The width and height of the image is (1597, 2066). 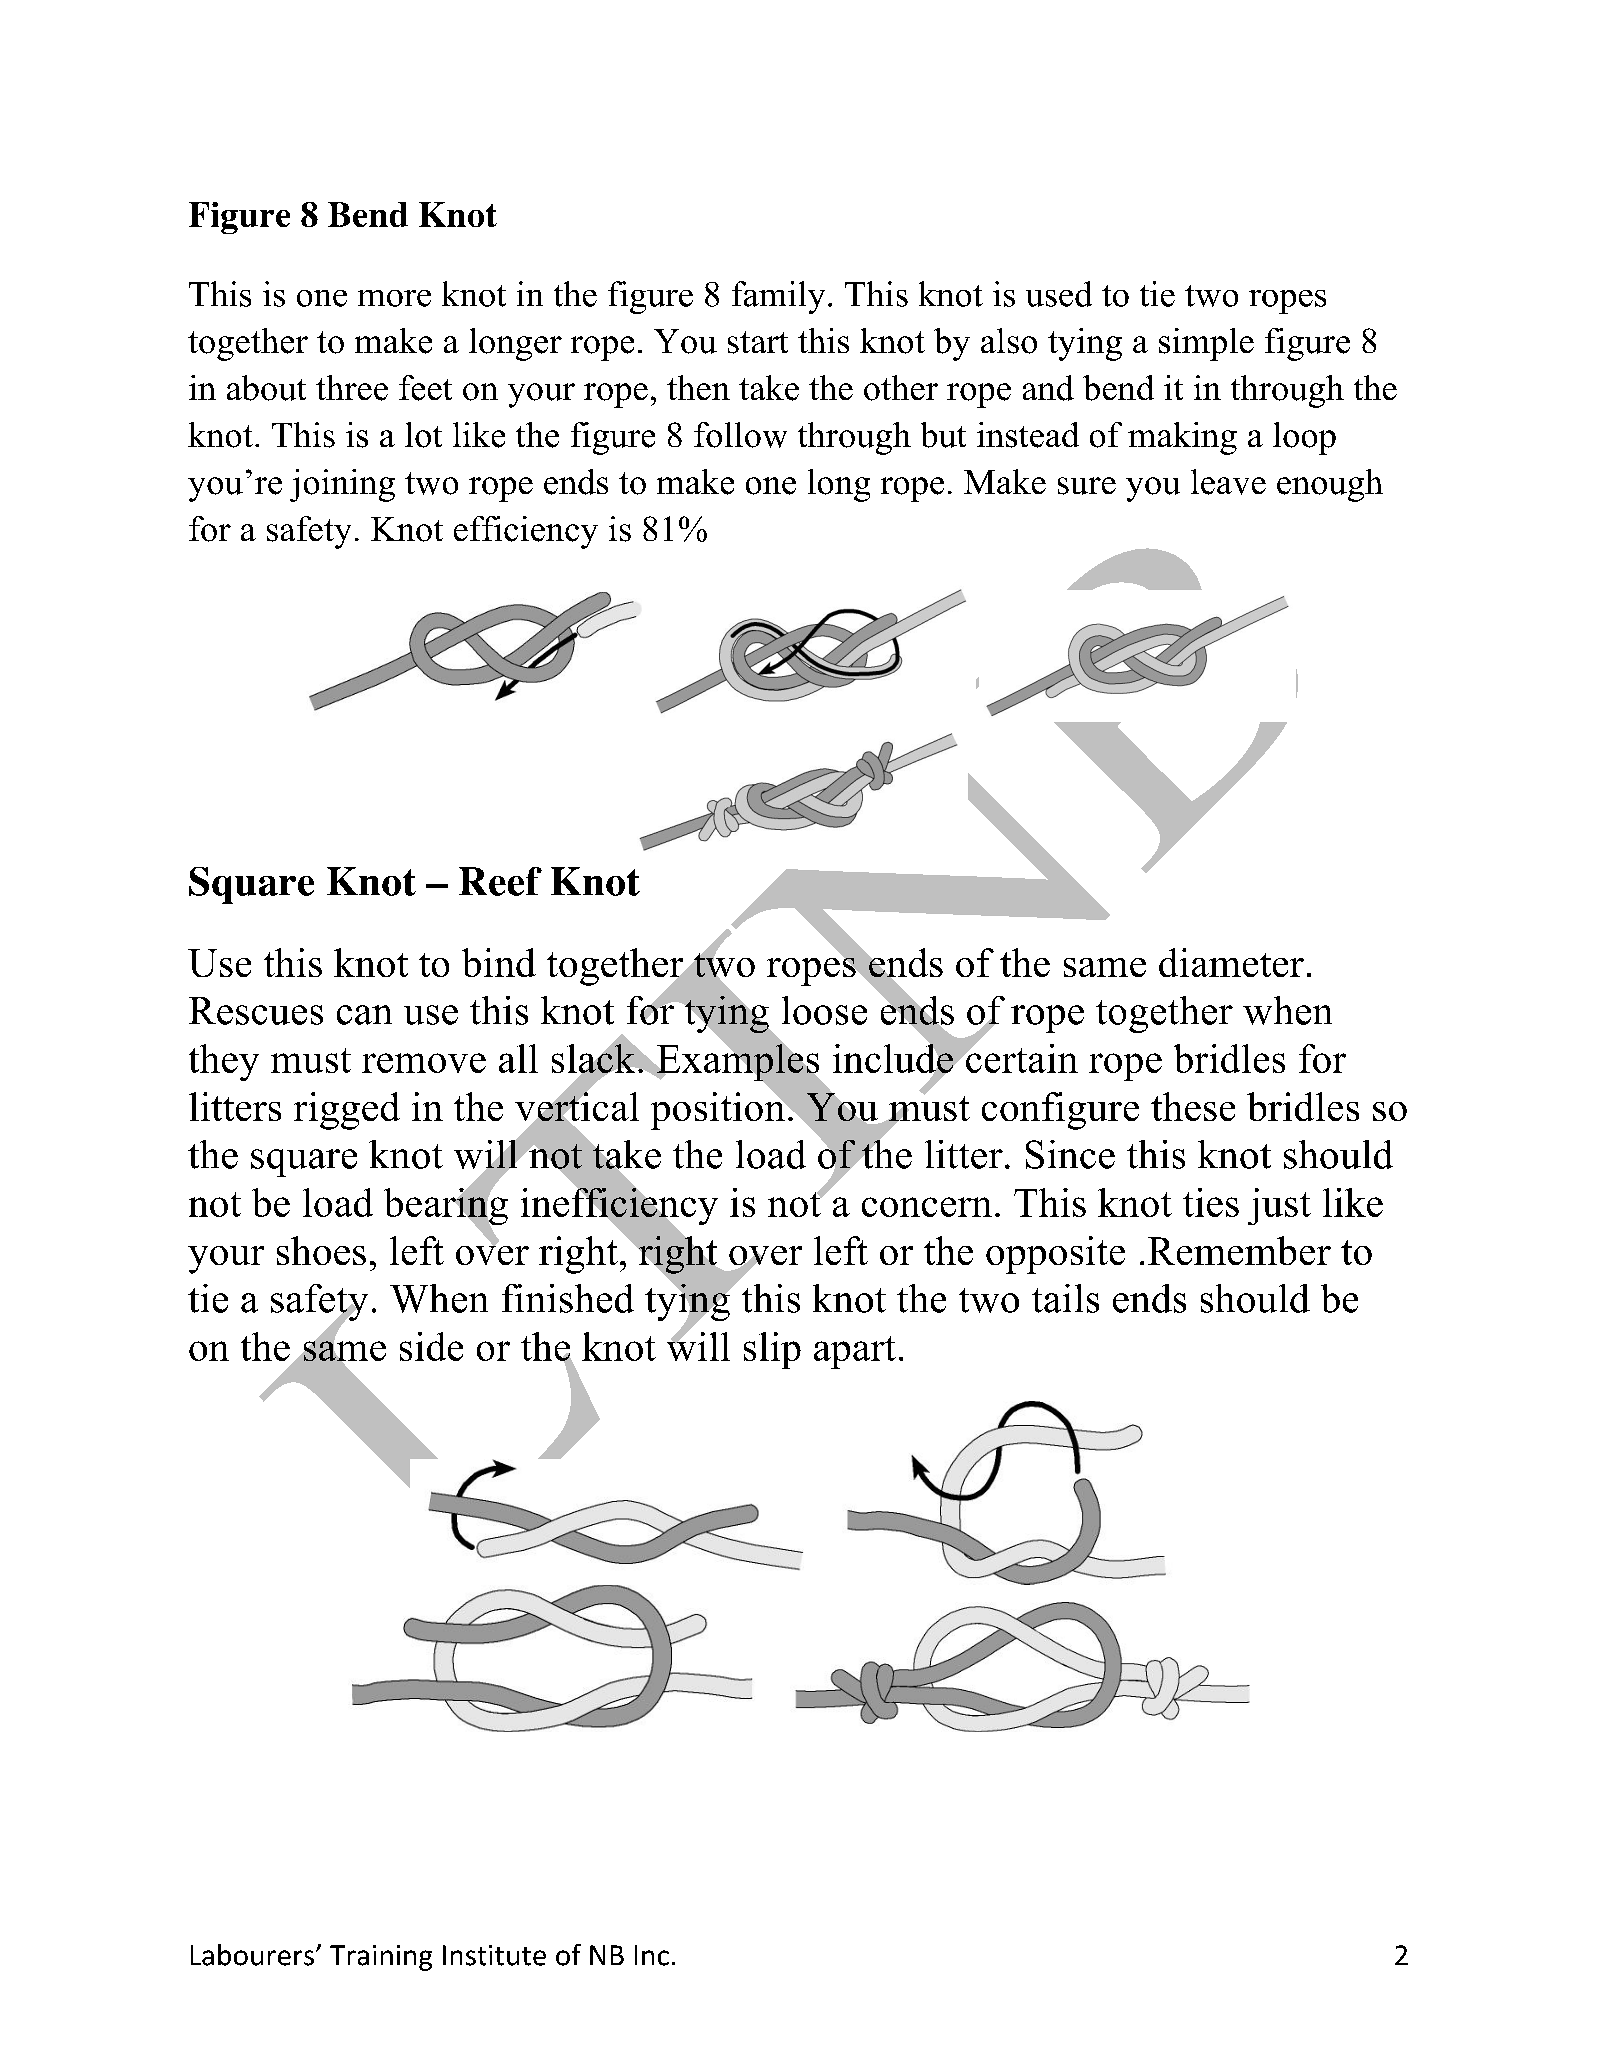 I want to click on rigged, so click(x=347, y=1111).
